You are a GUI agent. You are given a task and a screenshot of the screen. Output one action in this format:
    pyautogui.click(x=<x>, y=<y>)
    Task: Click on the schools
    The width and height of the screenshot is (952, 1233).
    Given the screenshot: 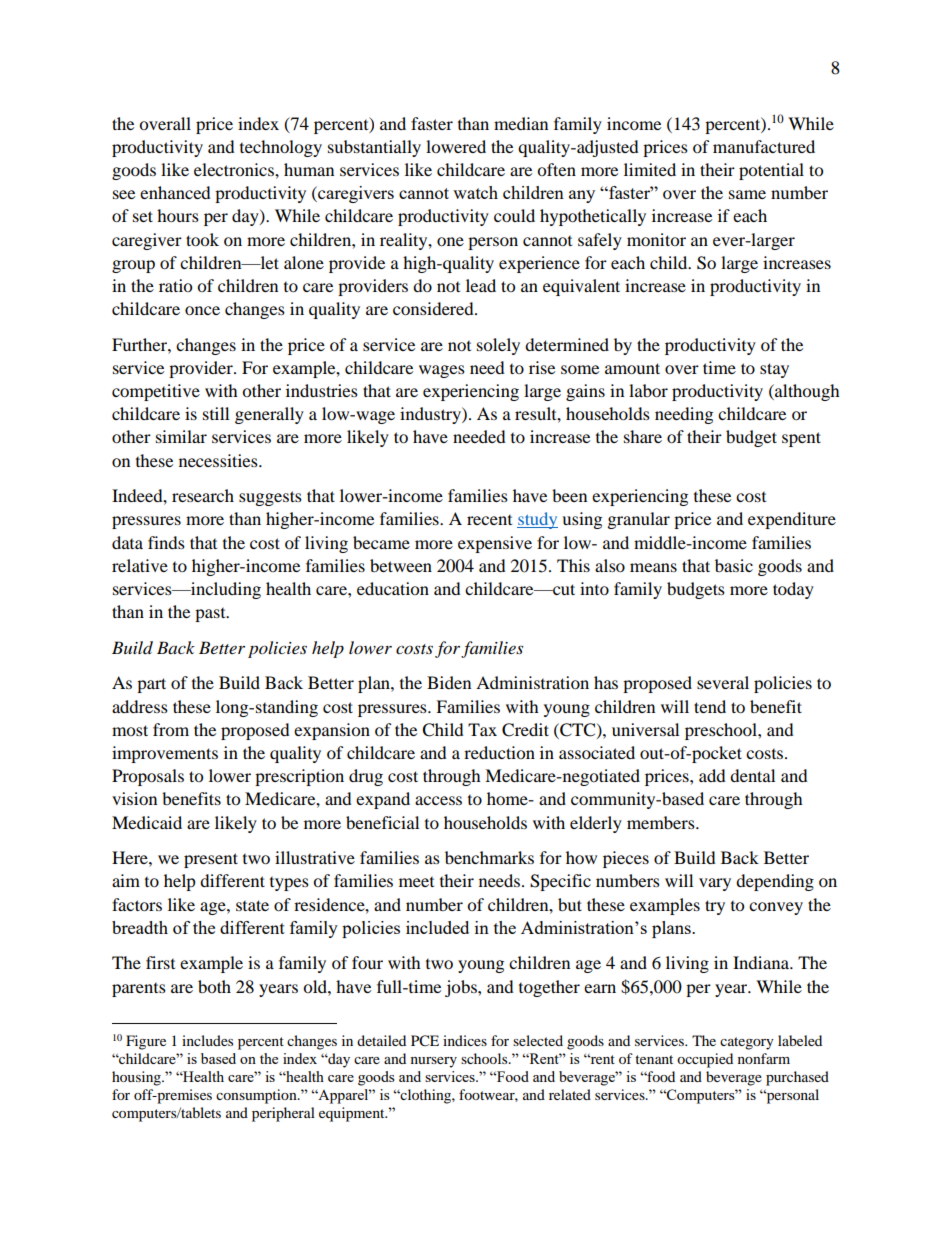 What is the action you would take?
    pyautogui.click(x=485, y=1058)
